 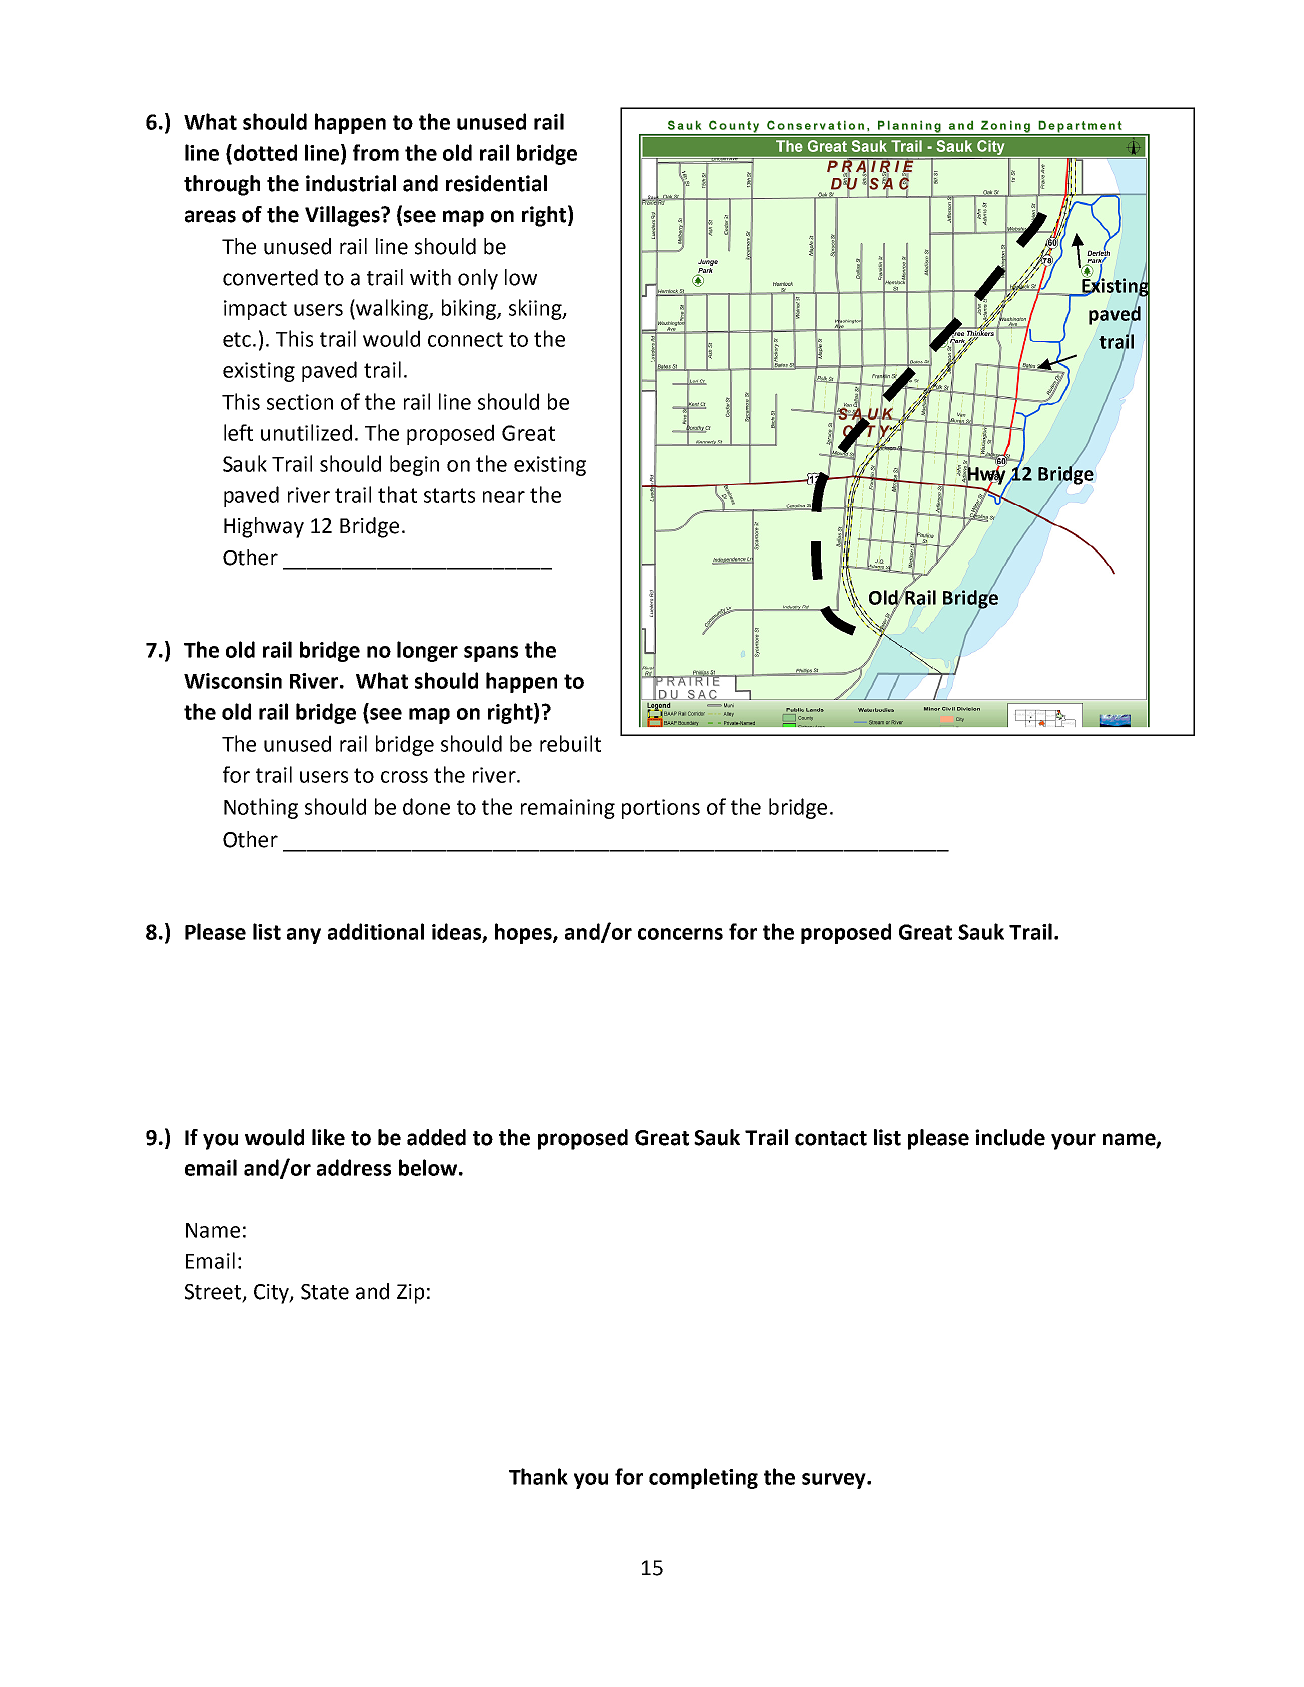 What do you see at coordinates (325, 1292) in the screenshot?
I see `State` at bounding box center [325, 1292].
